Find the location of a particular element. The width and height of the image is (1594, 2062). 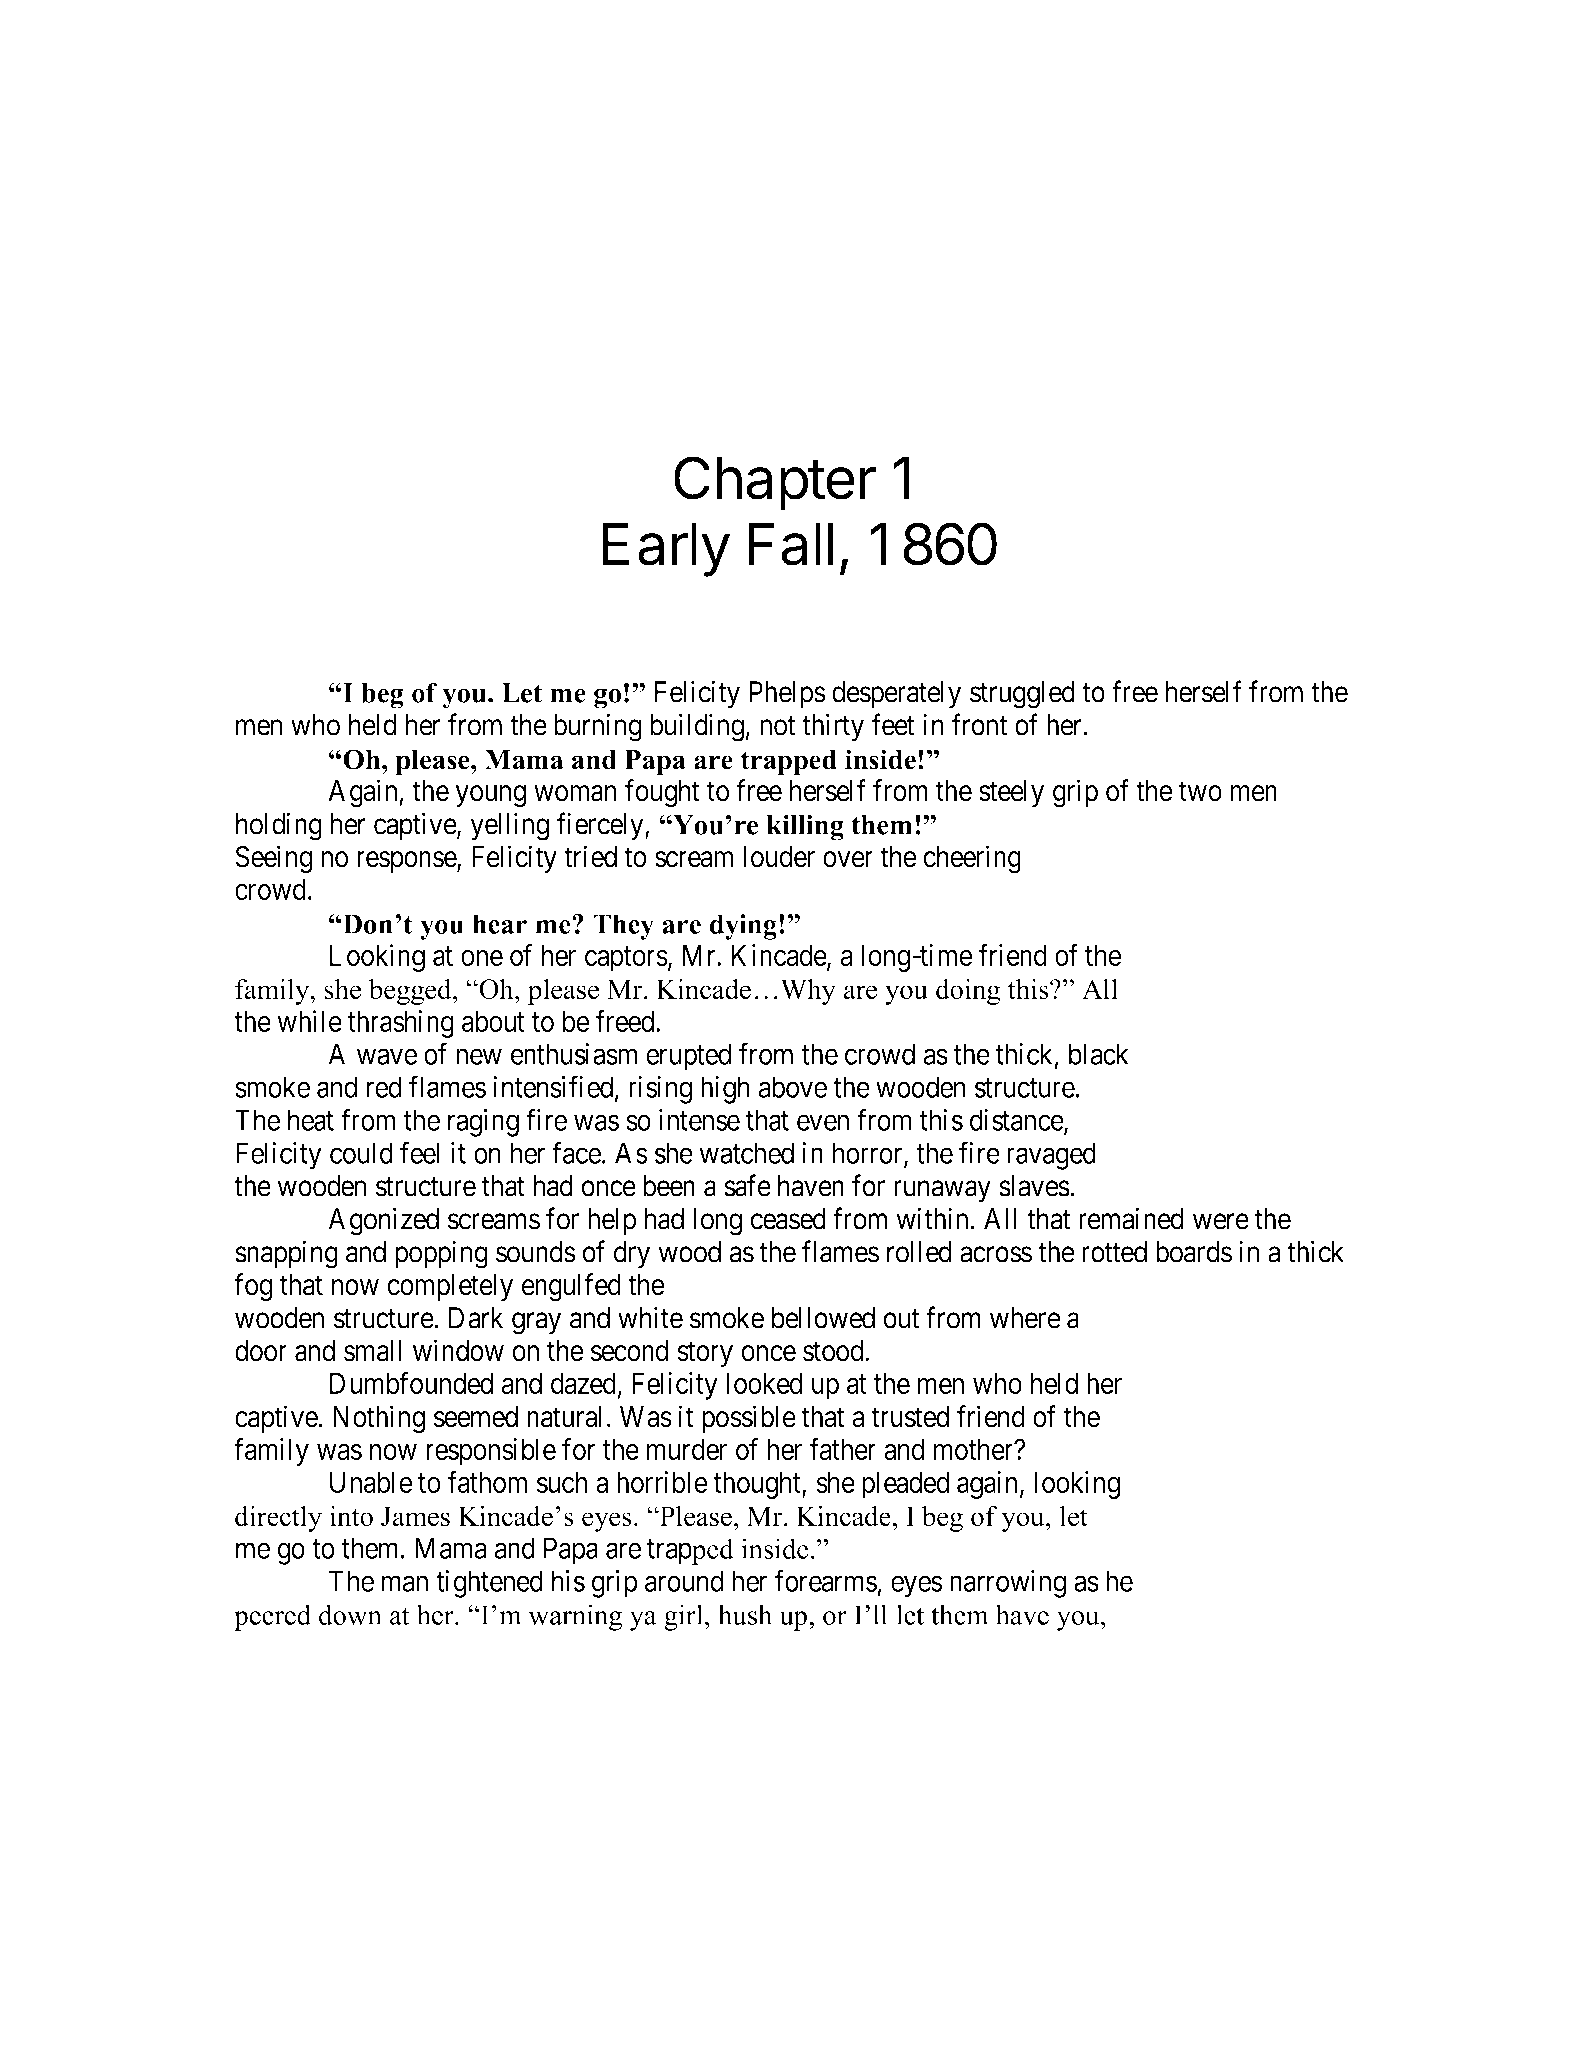

wave is located at coordinates (387, 1057).
